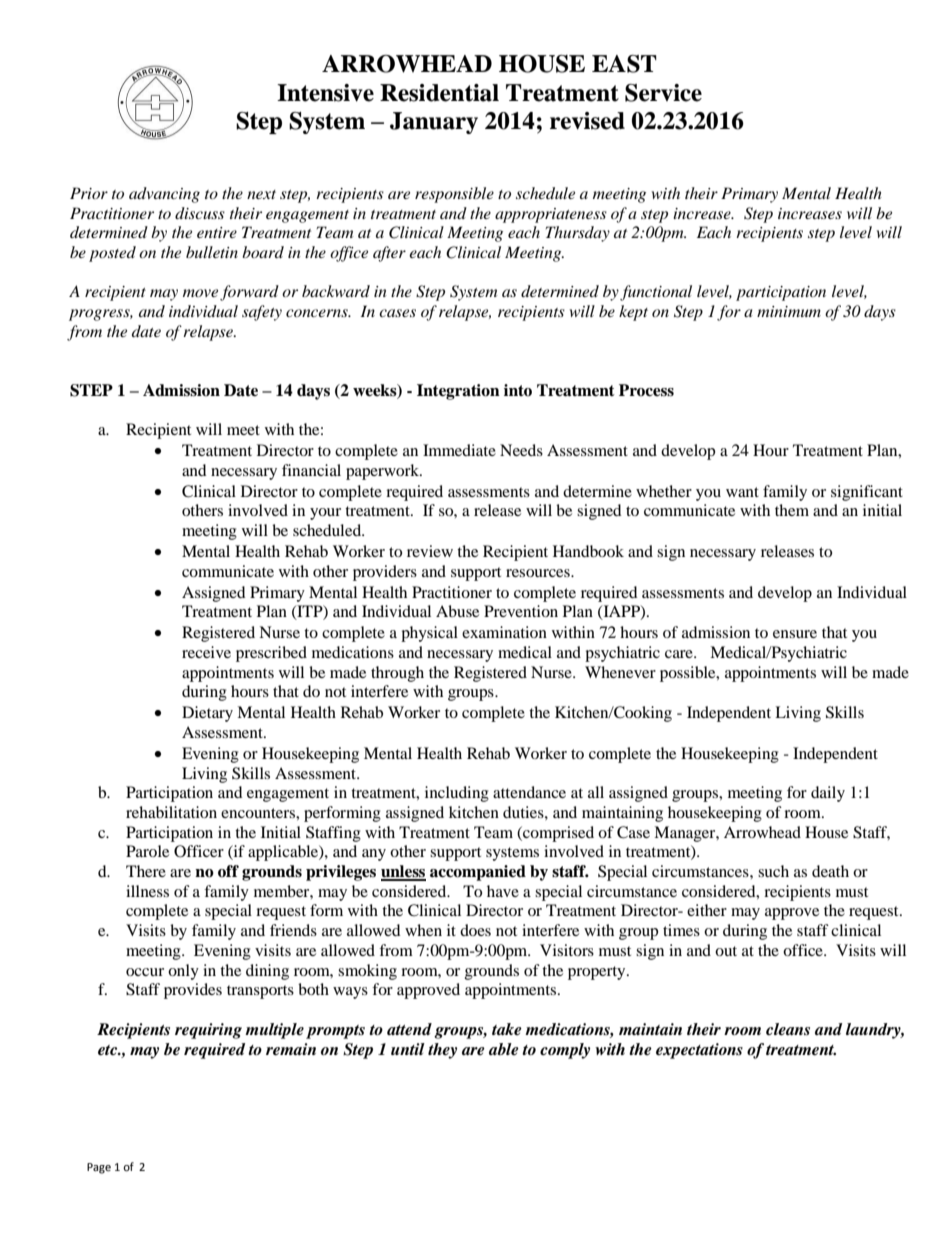 The image size is (952, 1233). Describe the element at coordinates (164, 195) in the page. I see `advancing` at that location.
